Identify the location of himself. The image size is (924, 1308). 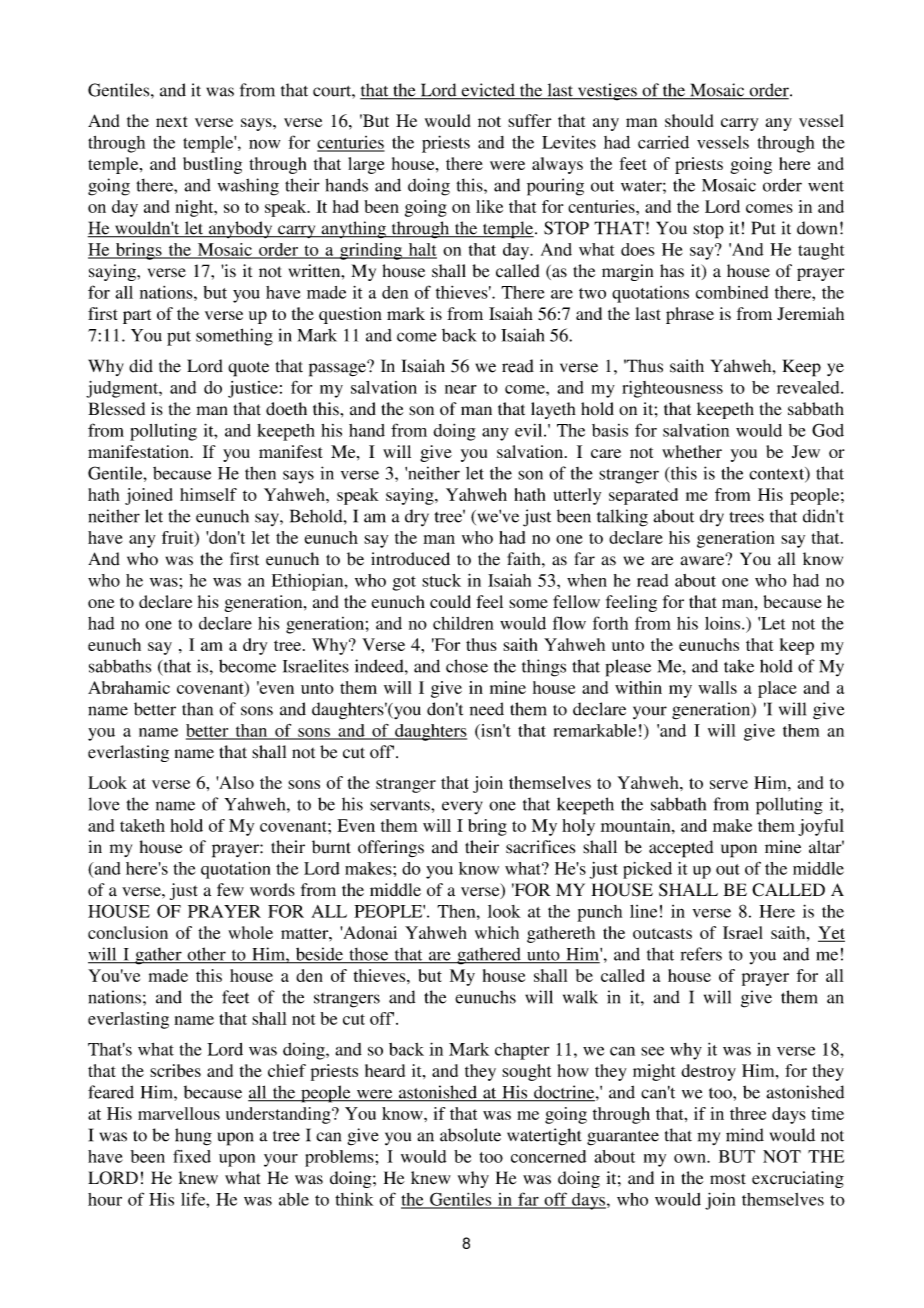
(208, 494).
